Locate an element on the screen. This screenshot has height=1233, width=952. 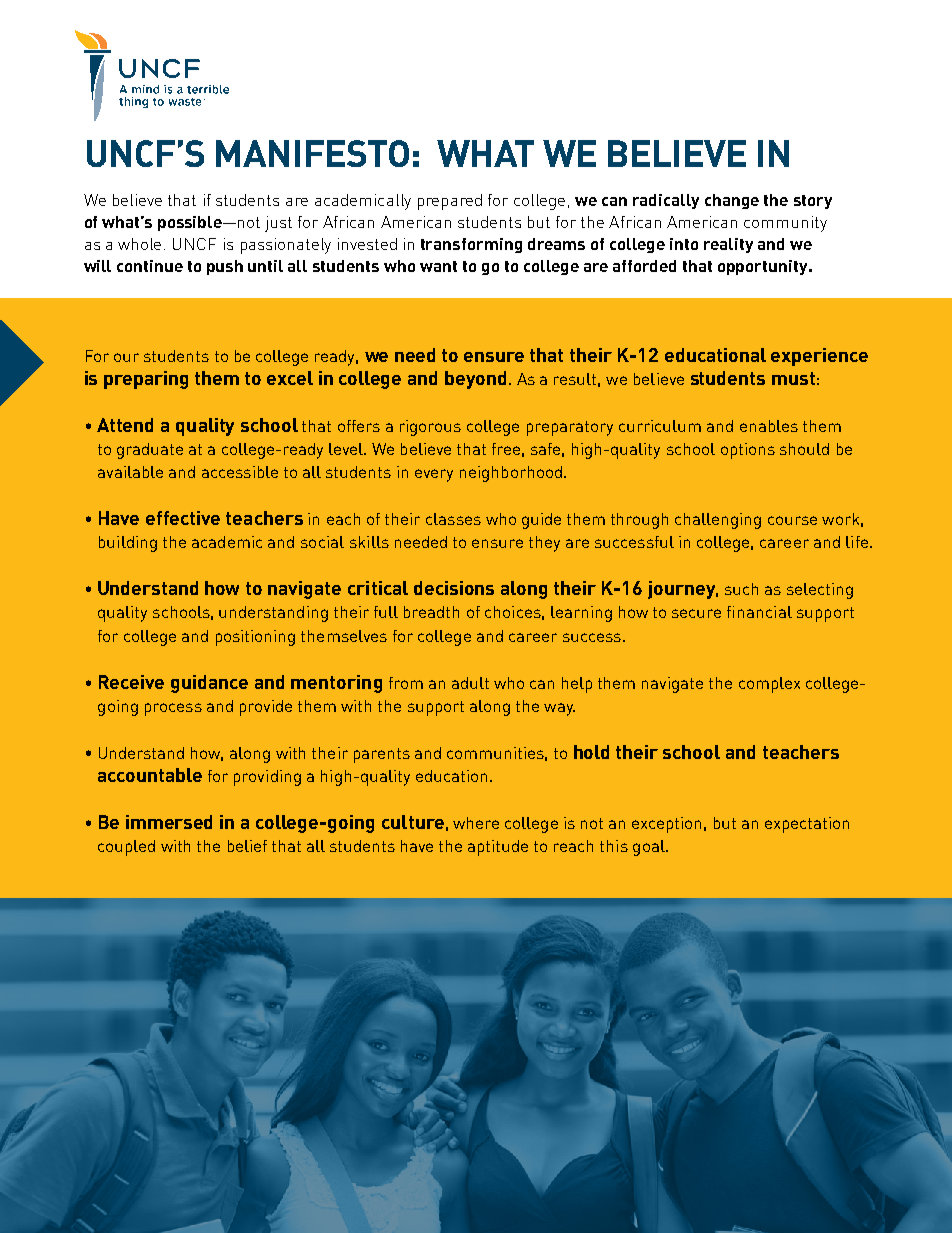
breadth is located at coordinates (431, 612).
